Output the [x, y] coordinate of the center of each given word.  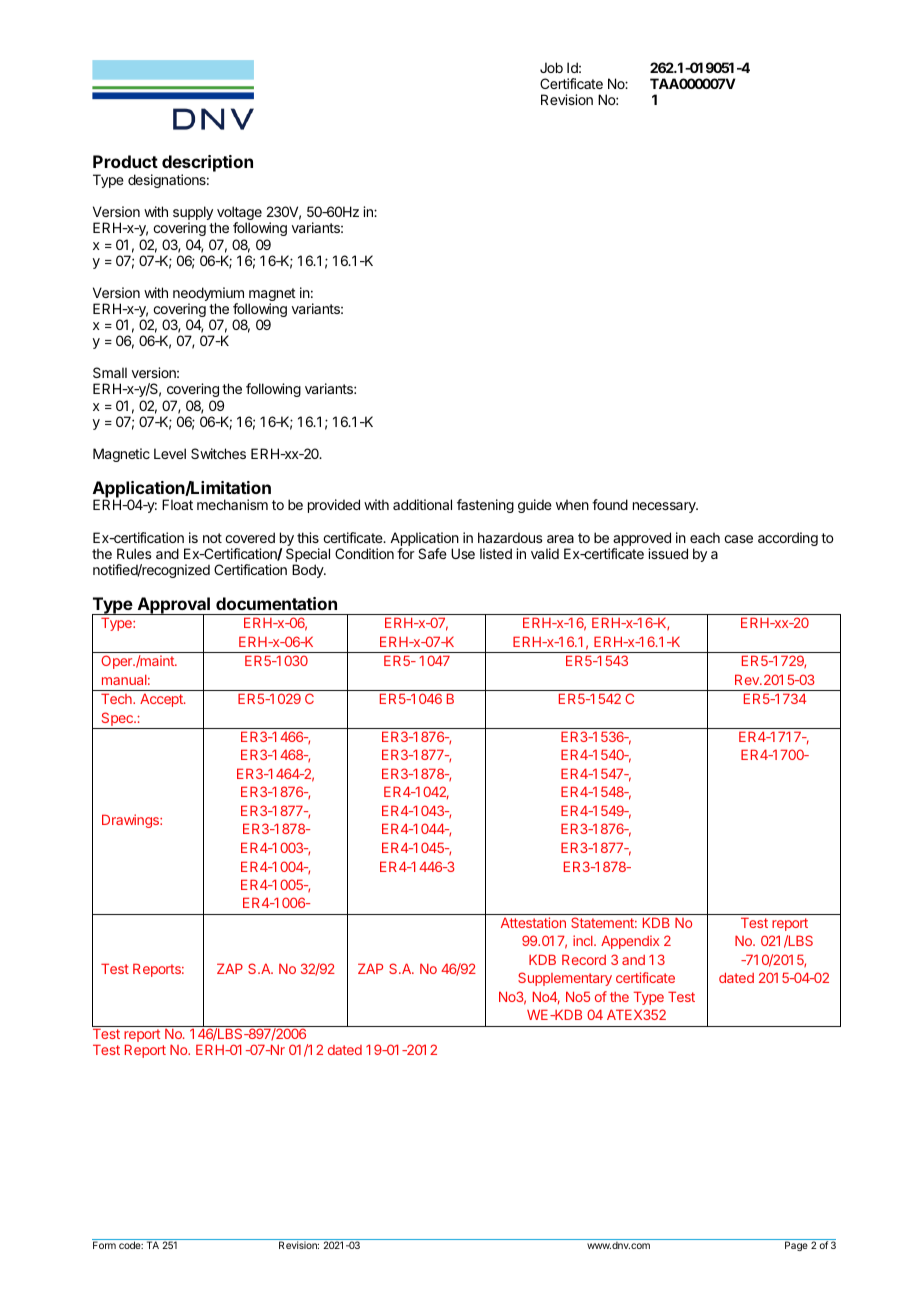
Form [104, 1245]
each [705, 537]
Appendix [630, 942]
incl [584, 940]
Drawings [131, 821]
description [207, 165]
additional [422, 504]
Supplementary [565, 979]
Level [170, 453]
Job [551, 67]
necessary [665, 507]
